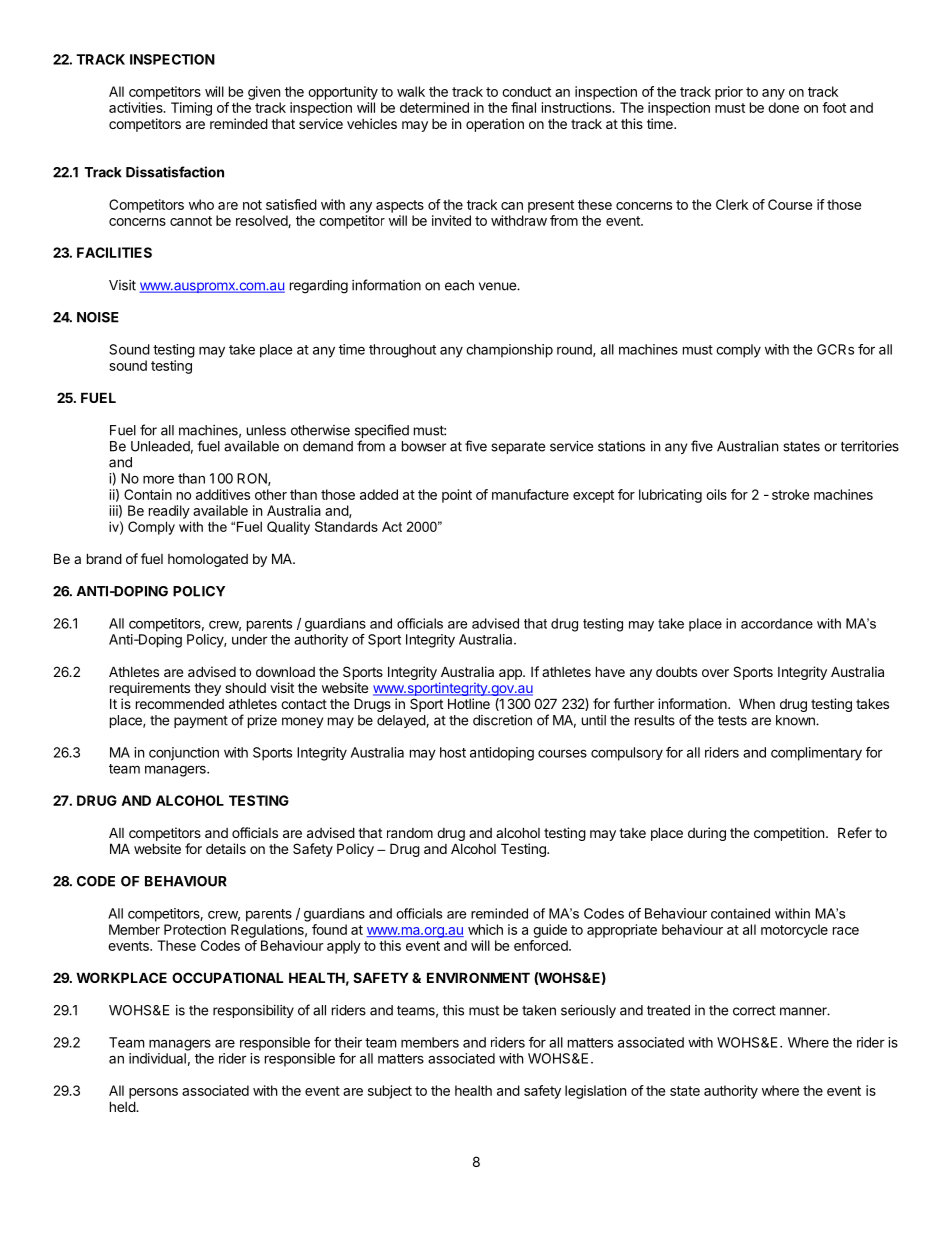 This image has height=1233, width=952. Describe the element at coordinates (250, 639) in the image. I see `under` at that location.
